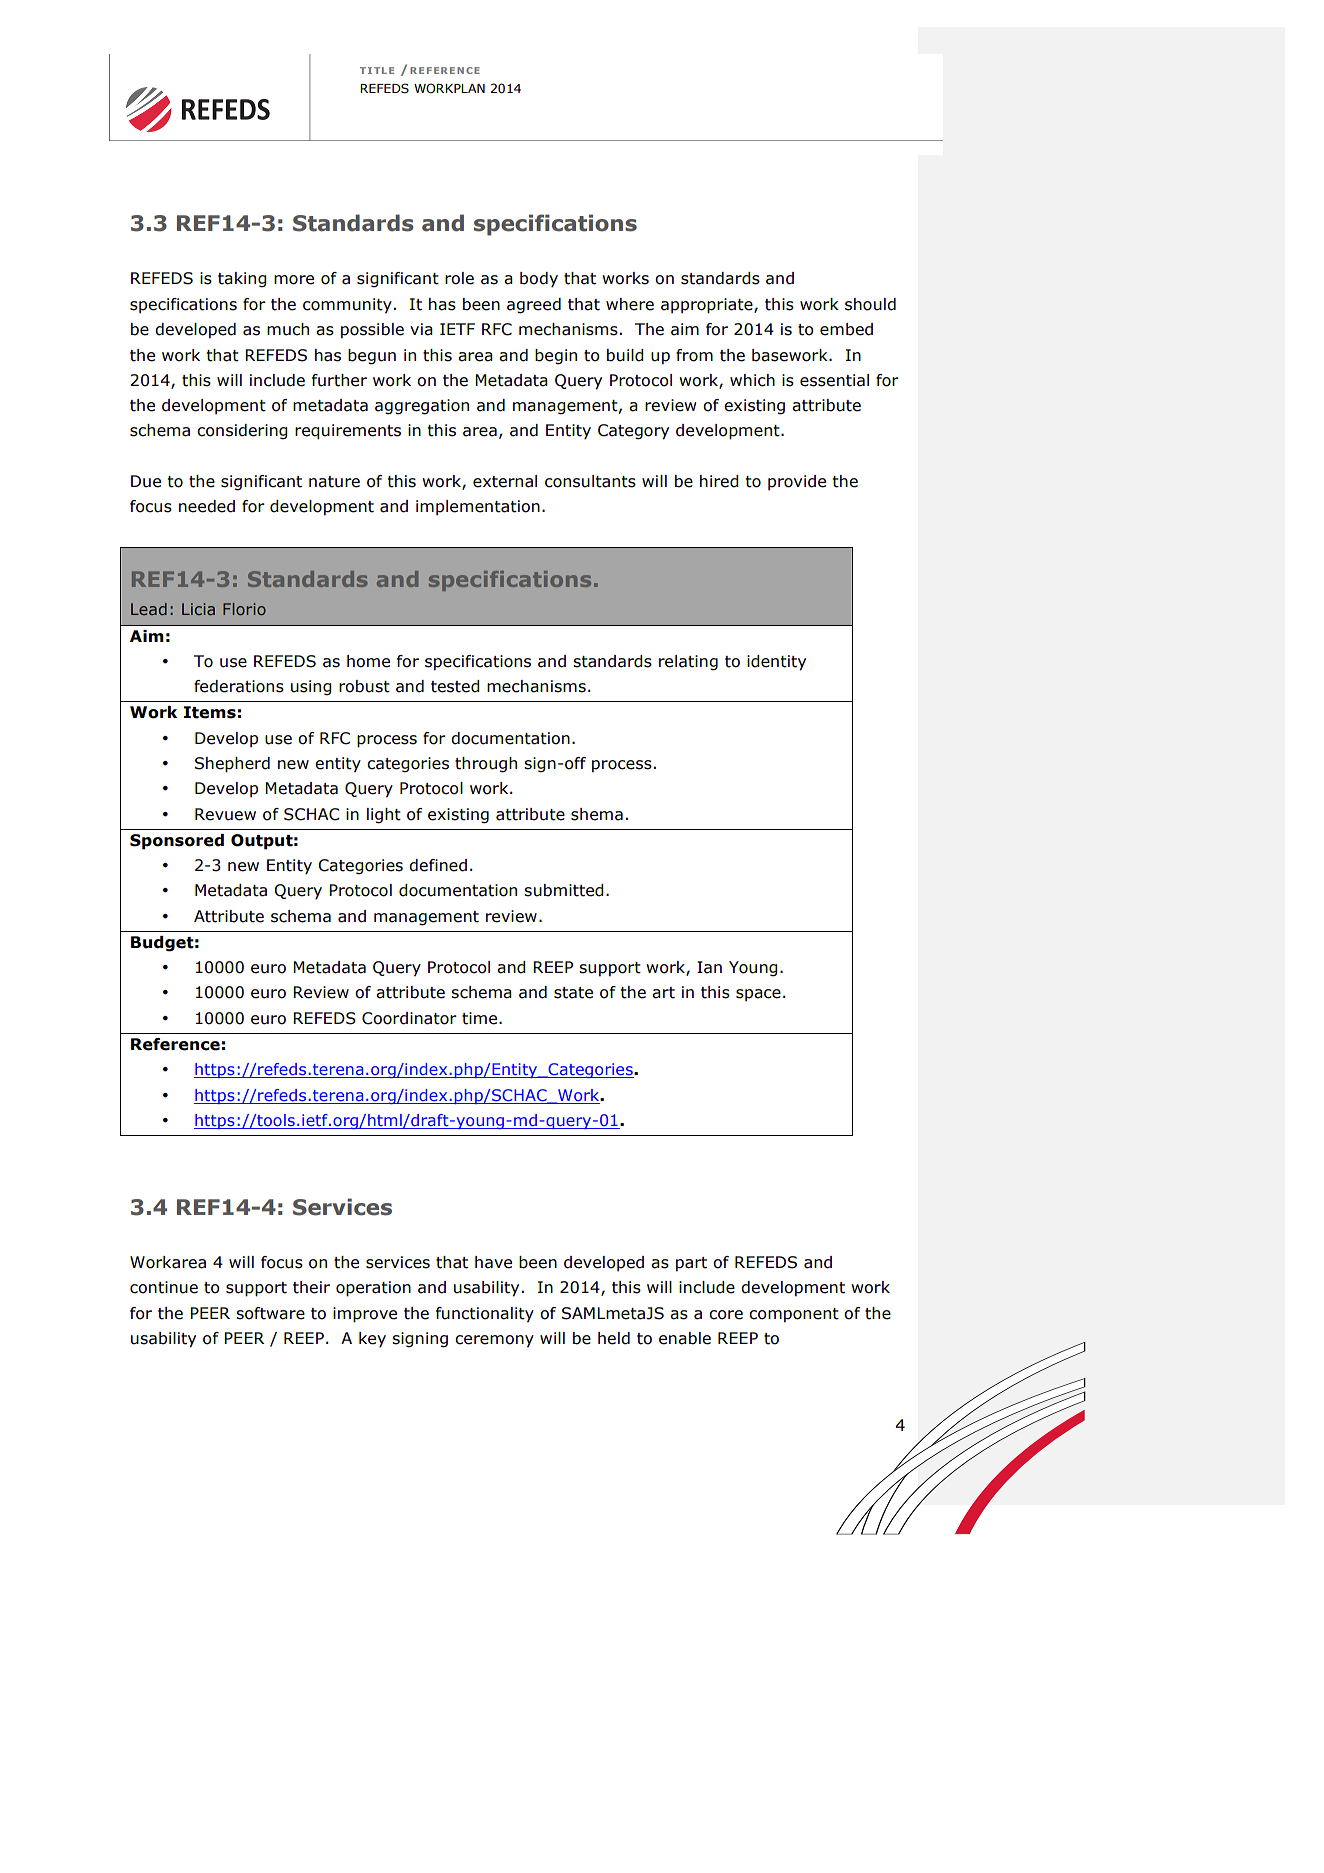  Describe the element at coordinates (534, 306) in the image. I see `agreed` at that location.
